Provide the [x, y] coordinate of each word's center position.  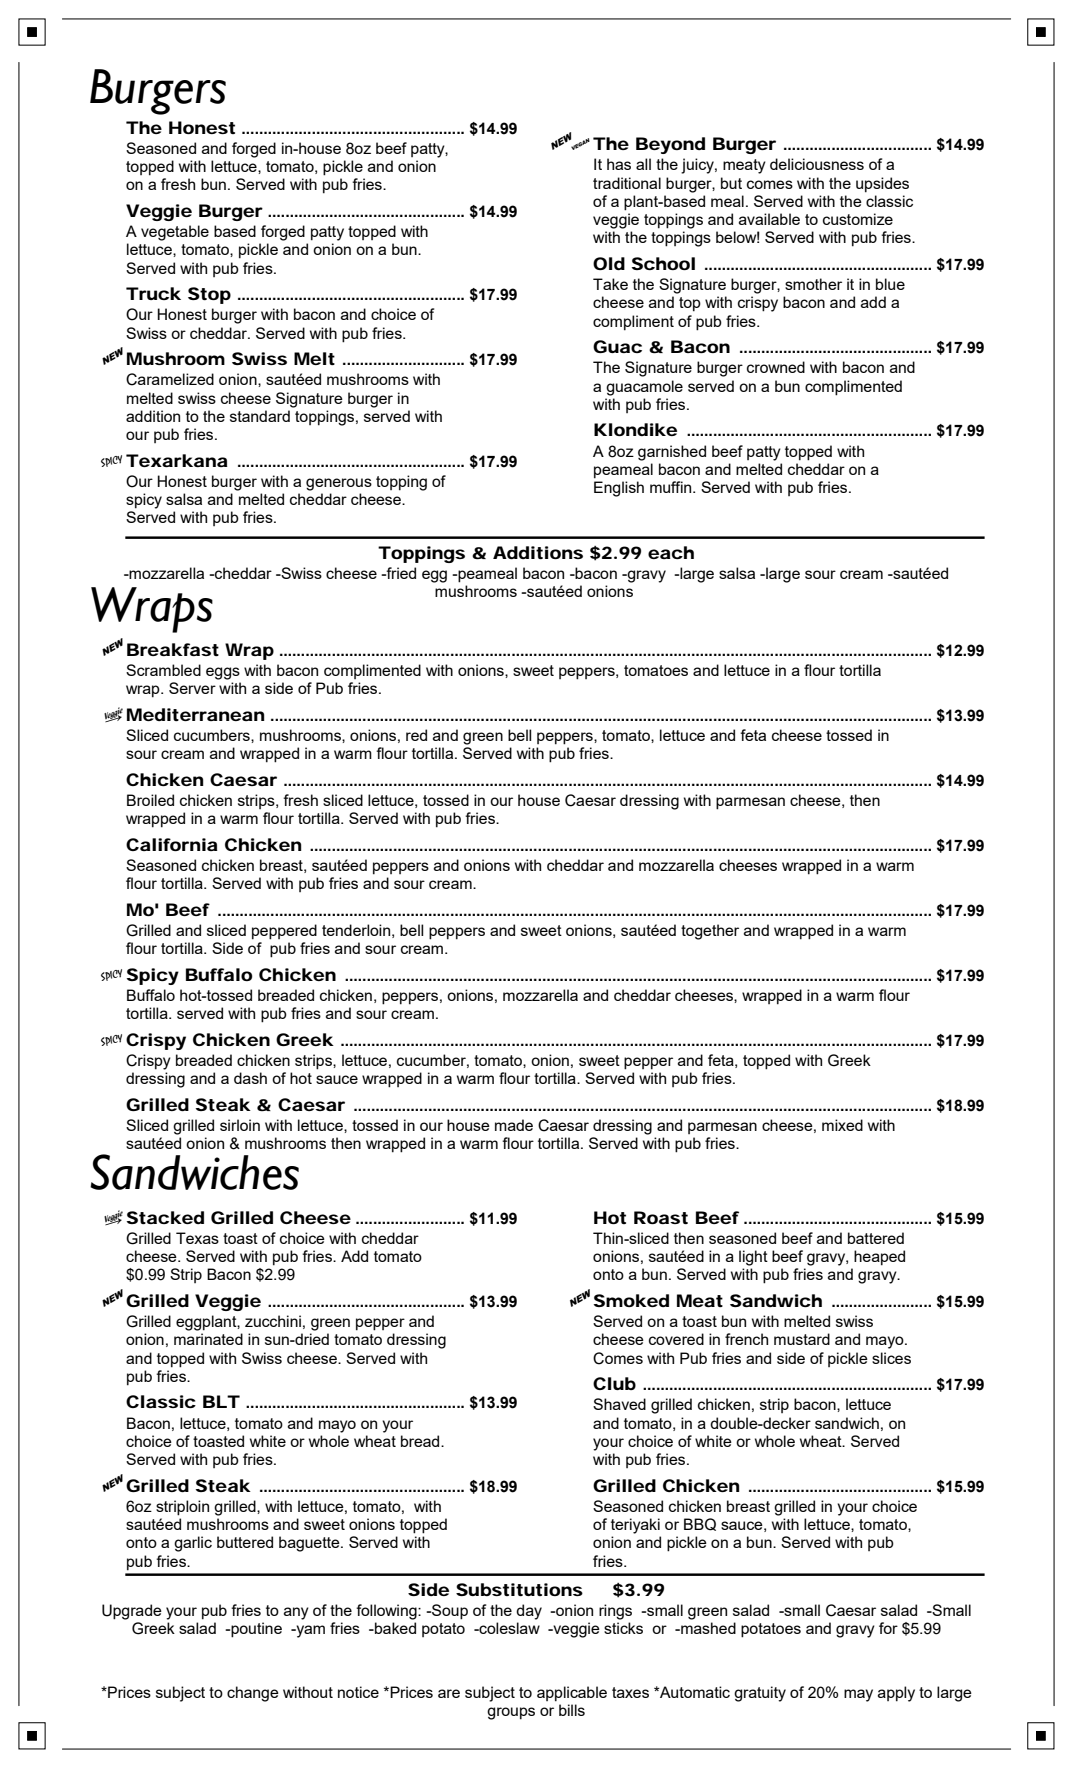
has [619, 164]
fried [400, 573]
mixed [842, 1125]
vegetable [175, 233]
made [514, 1125]
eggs [223, 673]
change [253, 1694]
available [769, 219]
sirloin [240, 1125]
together [710, 932]
